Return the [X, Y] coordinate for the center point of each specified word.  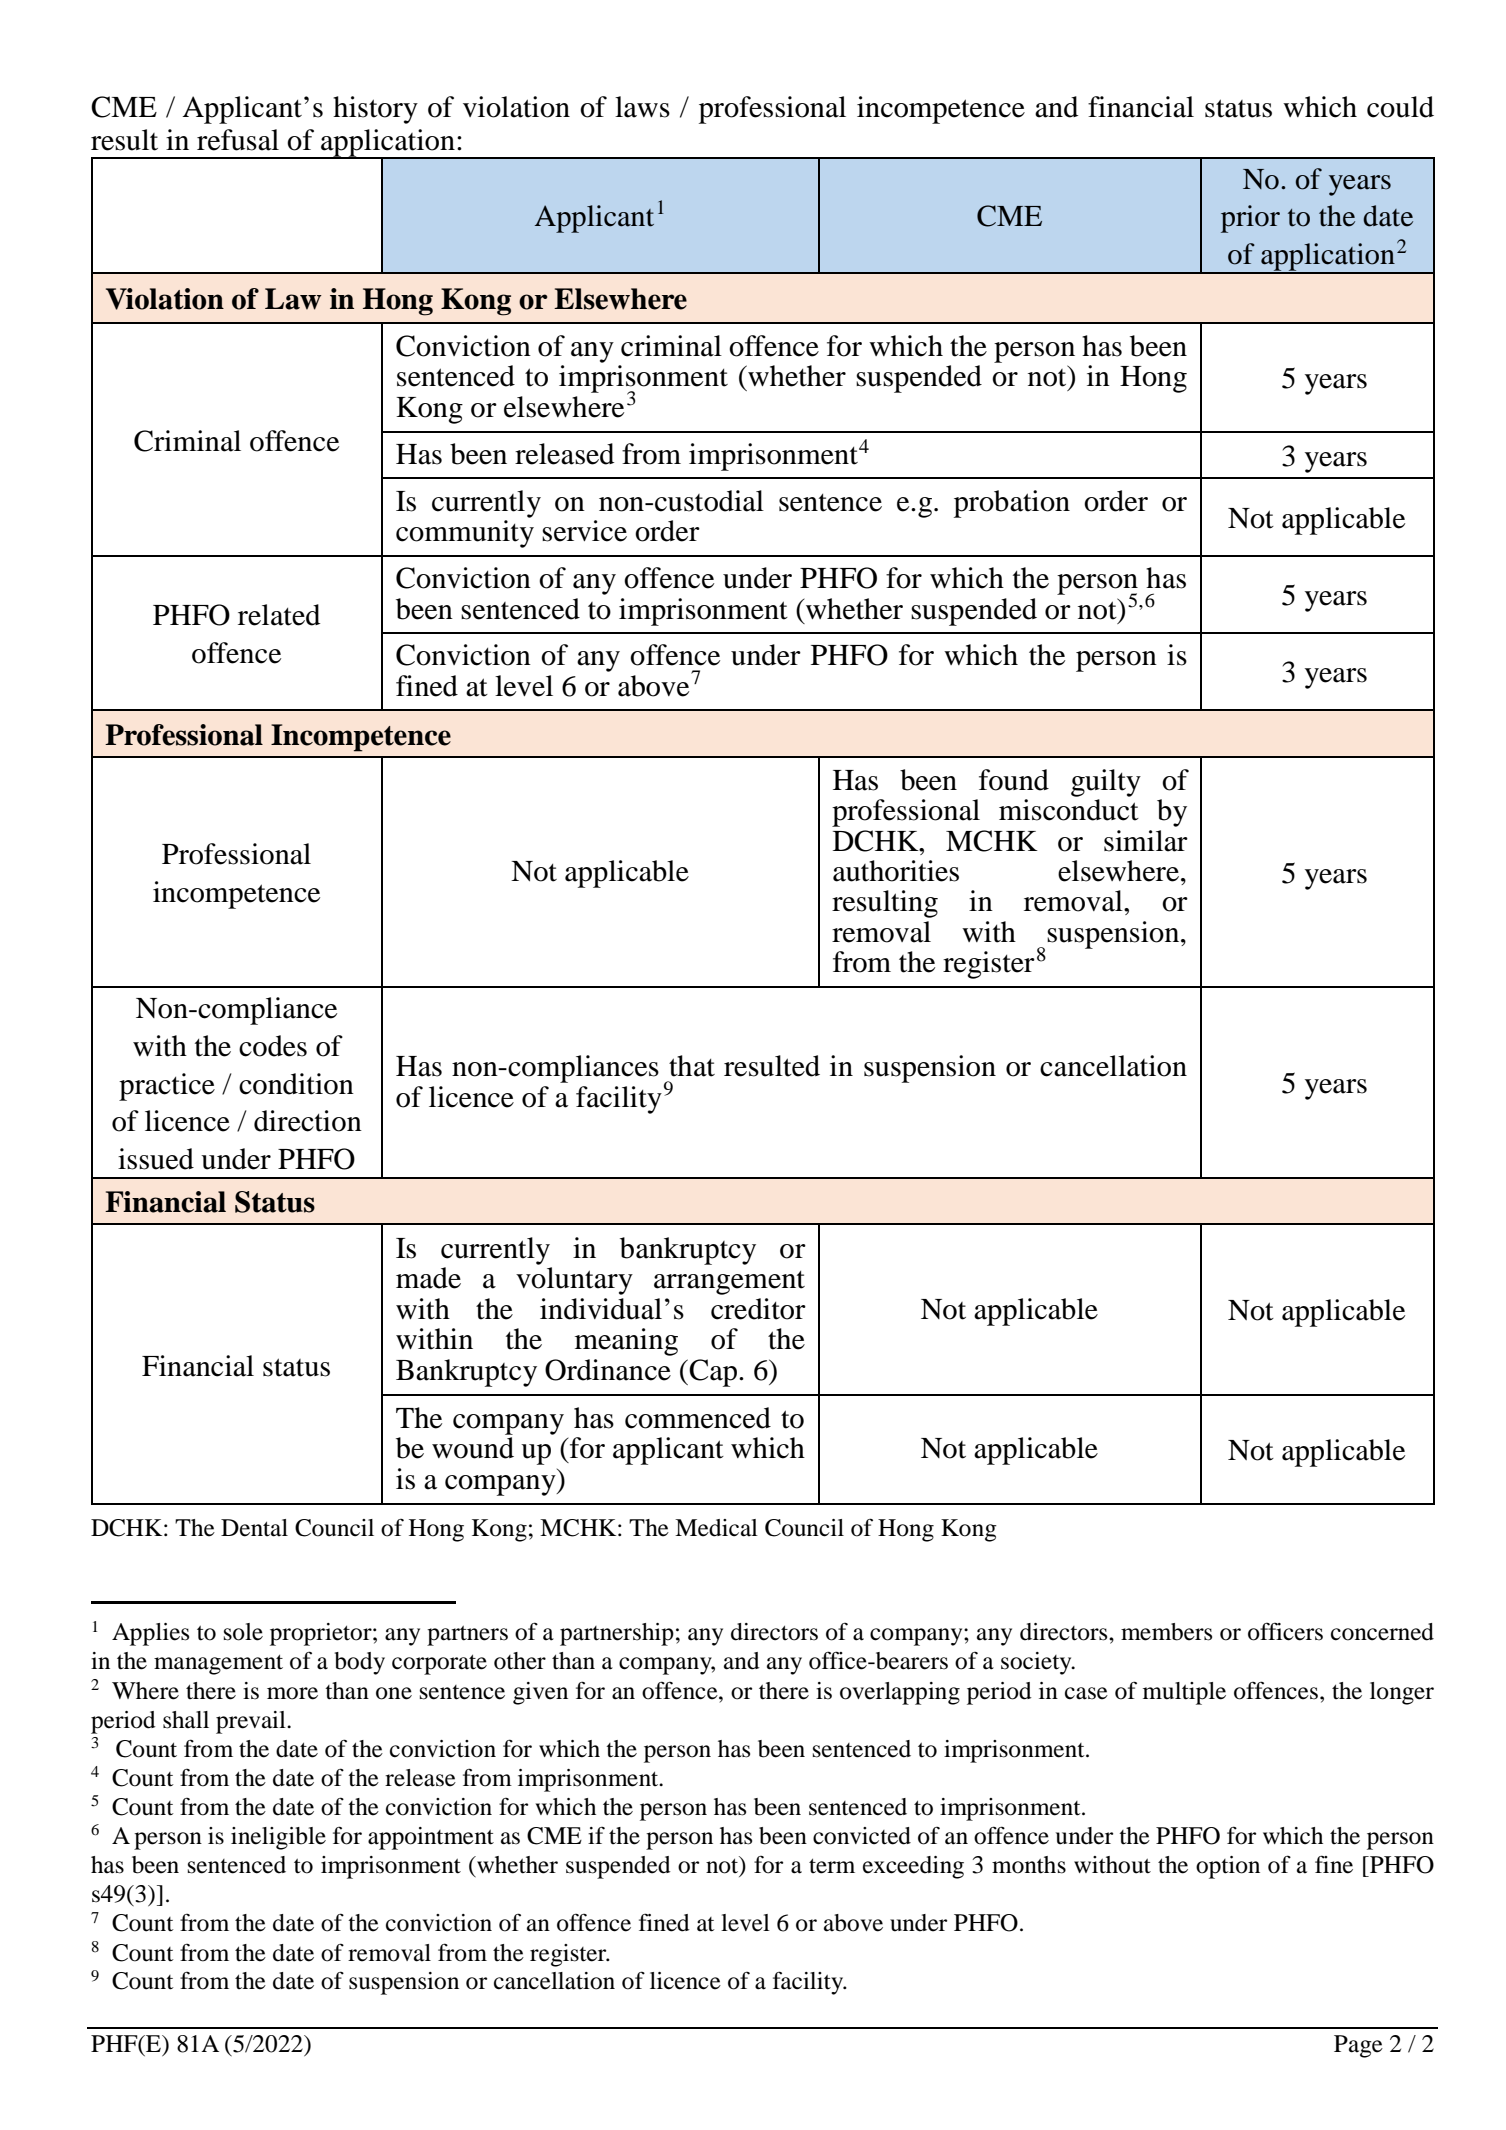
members [1166, 1632]
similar [1146, 841]
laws [642, 107]
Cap [713, 1373]
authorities [896, 871]
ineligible [278, 1838]
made [428, 1278]
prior [1250, 219]
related [279, 615]
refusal [238, 140]
